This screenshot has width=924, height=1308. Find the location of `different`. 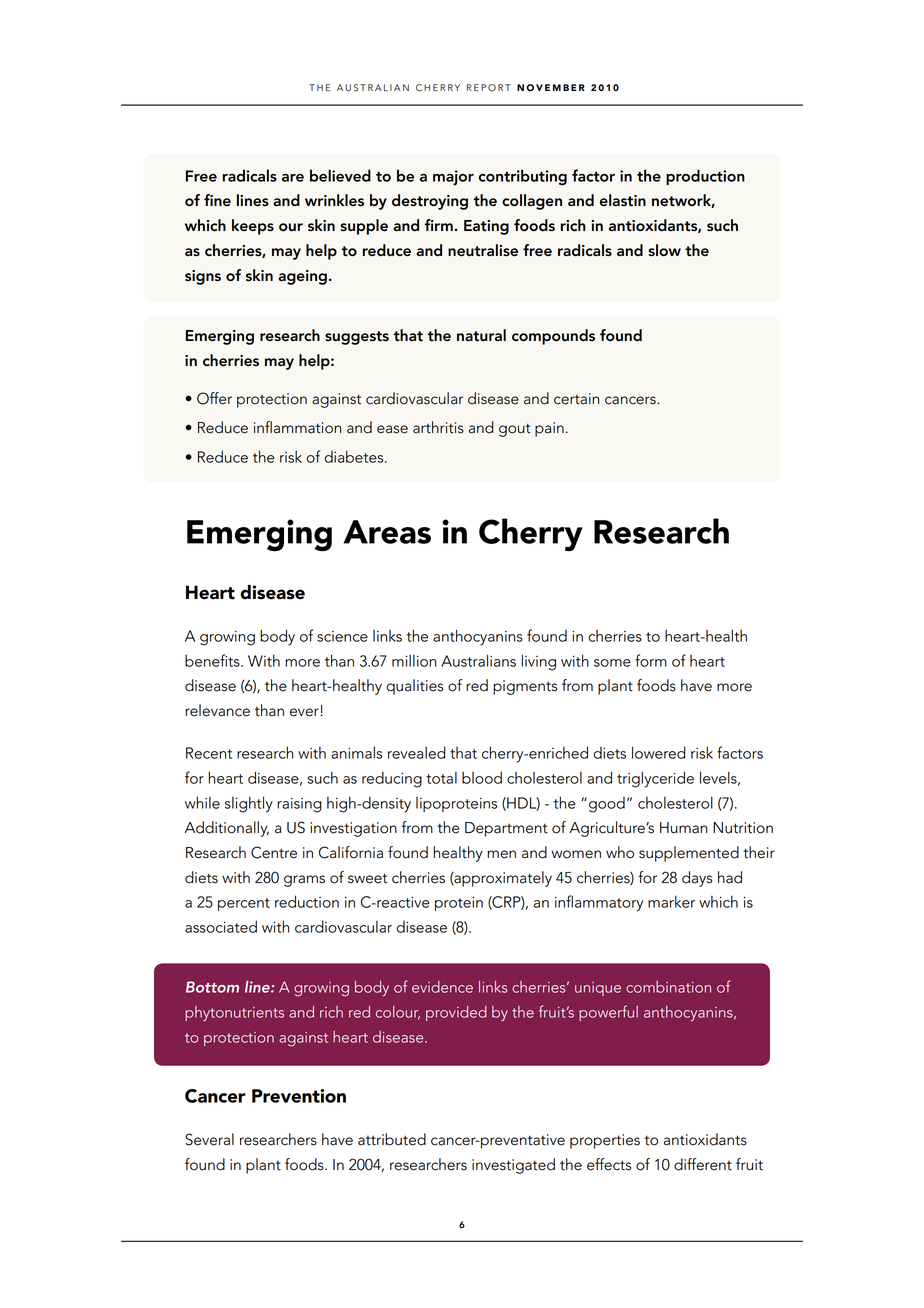

different is located at coordinates (703, 1164).
